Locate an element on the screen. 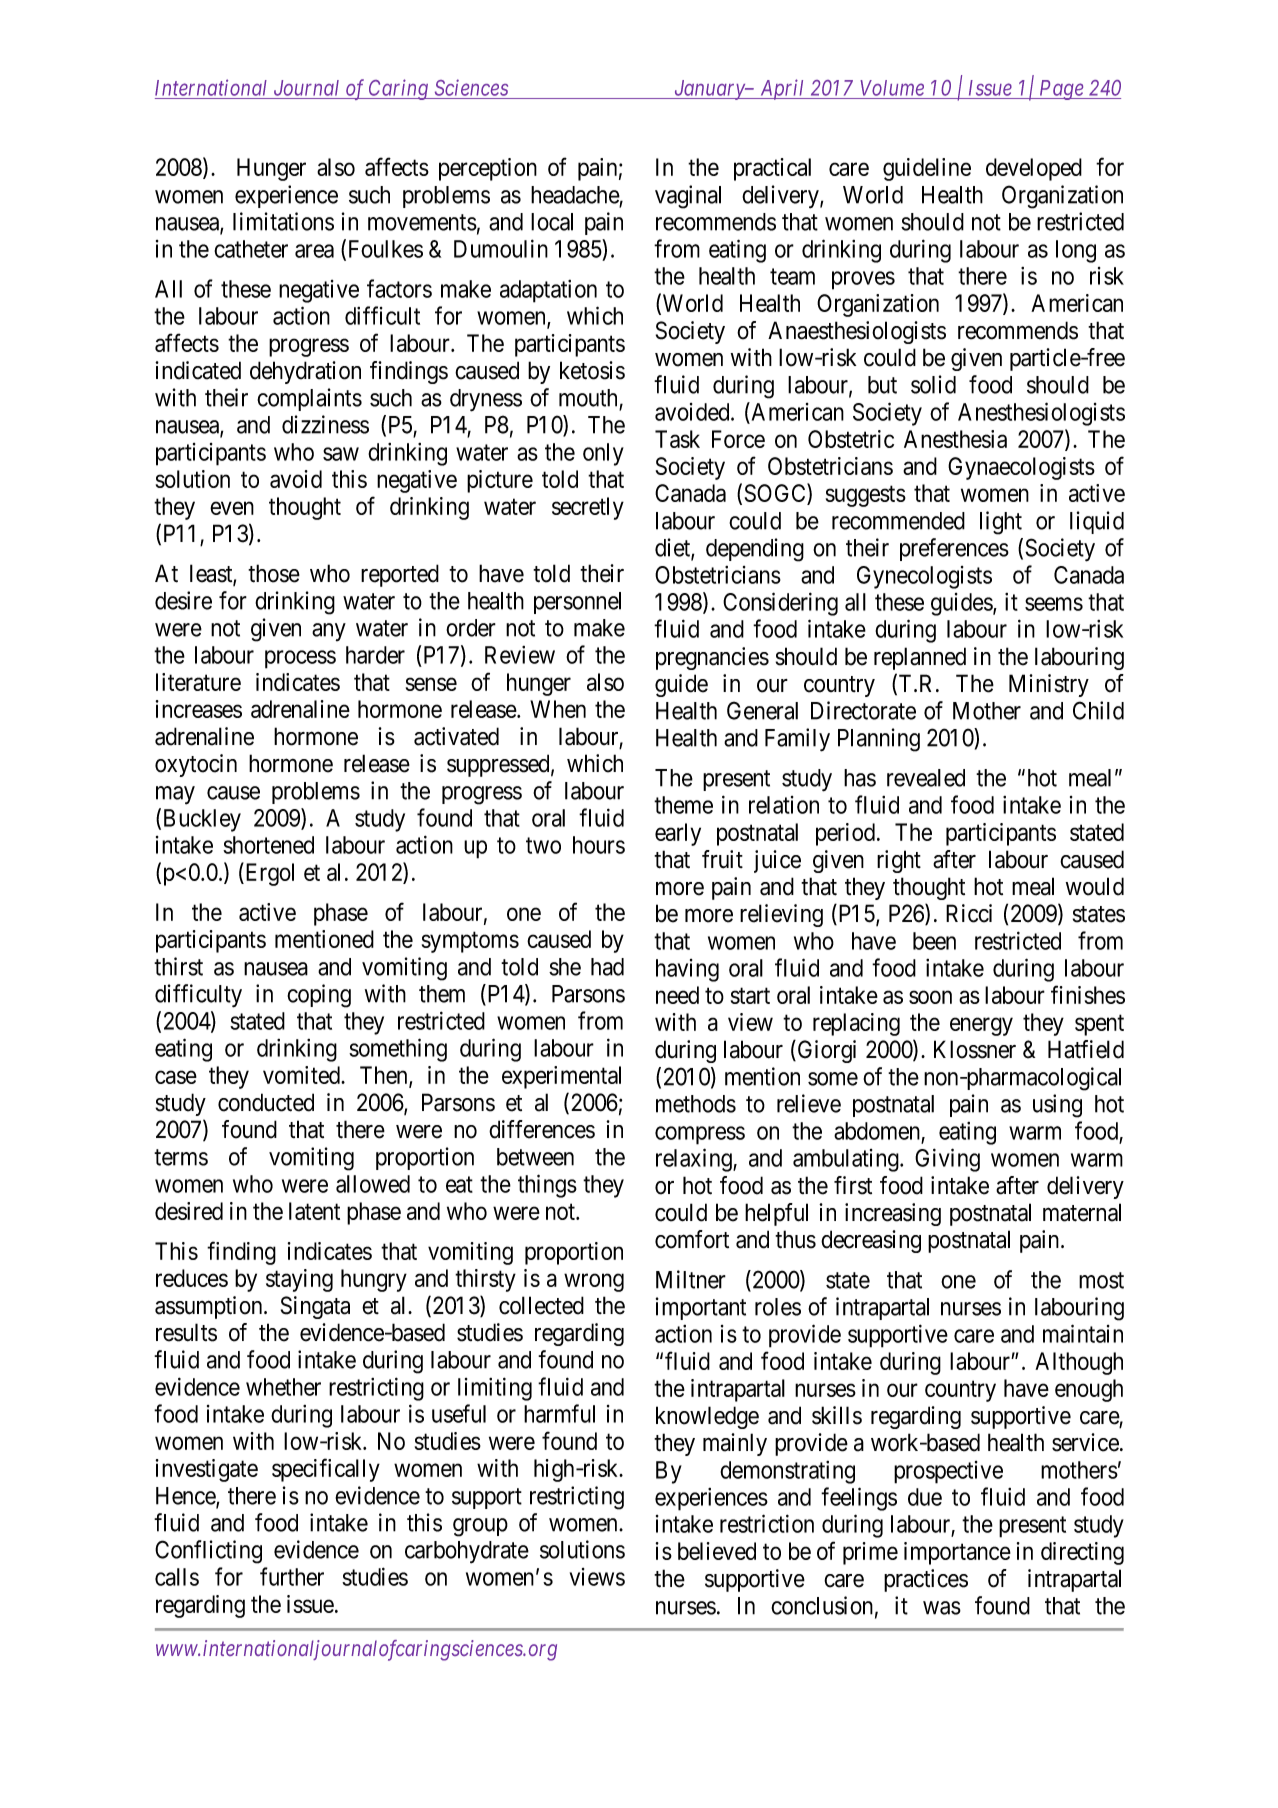 This screenshot has height=1808, width=1278. energy is located at coordinates (981, 1027).
